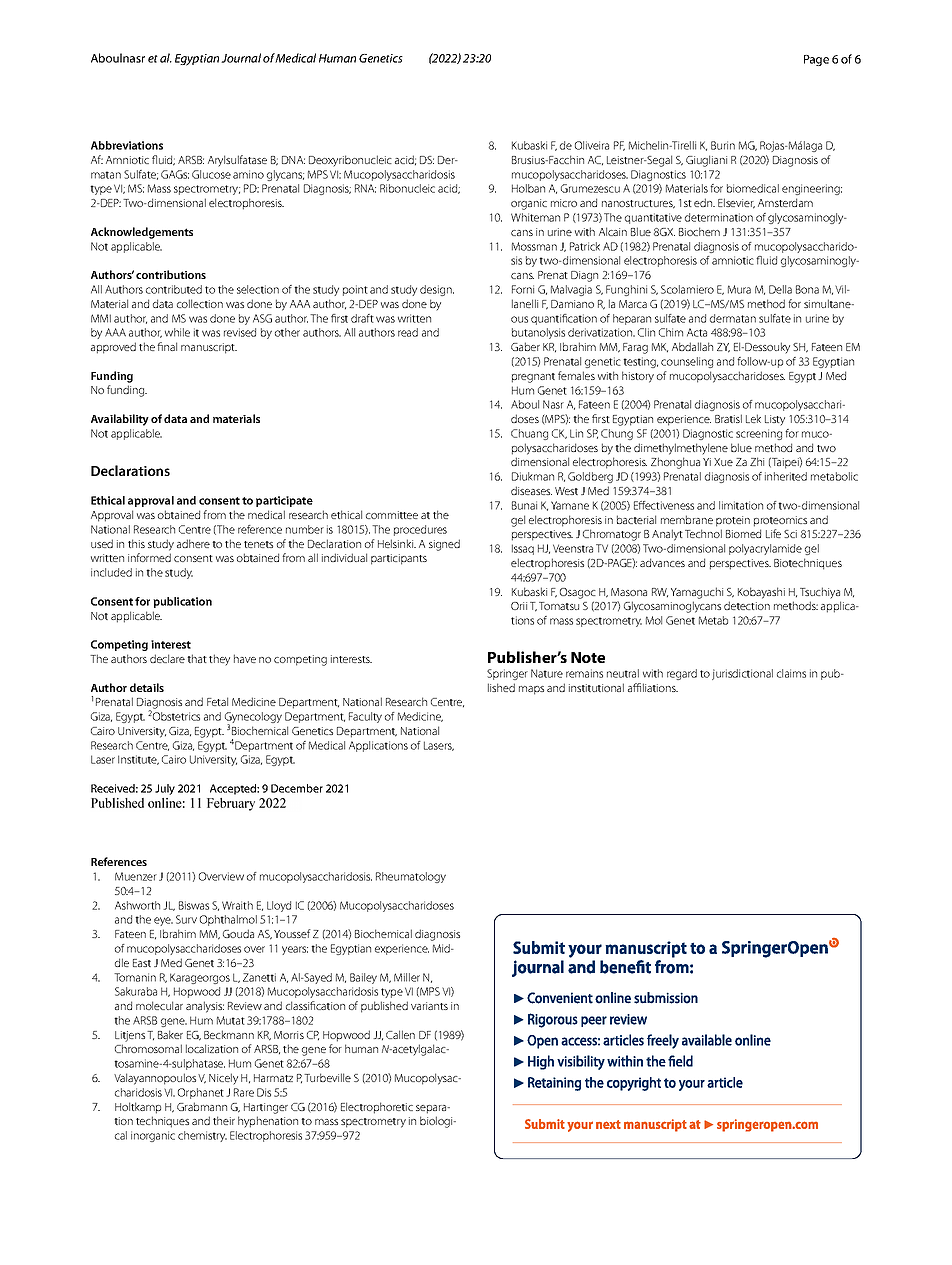  What do you see at coordinates (241, 58) in the document?
I see `Journal` at bounding box center [241, 58].
